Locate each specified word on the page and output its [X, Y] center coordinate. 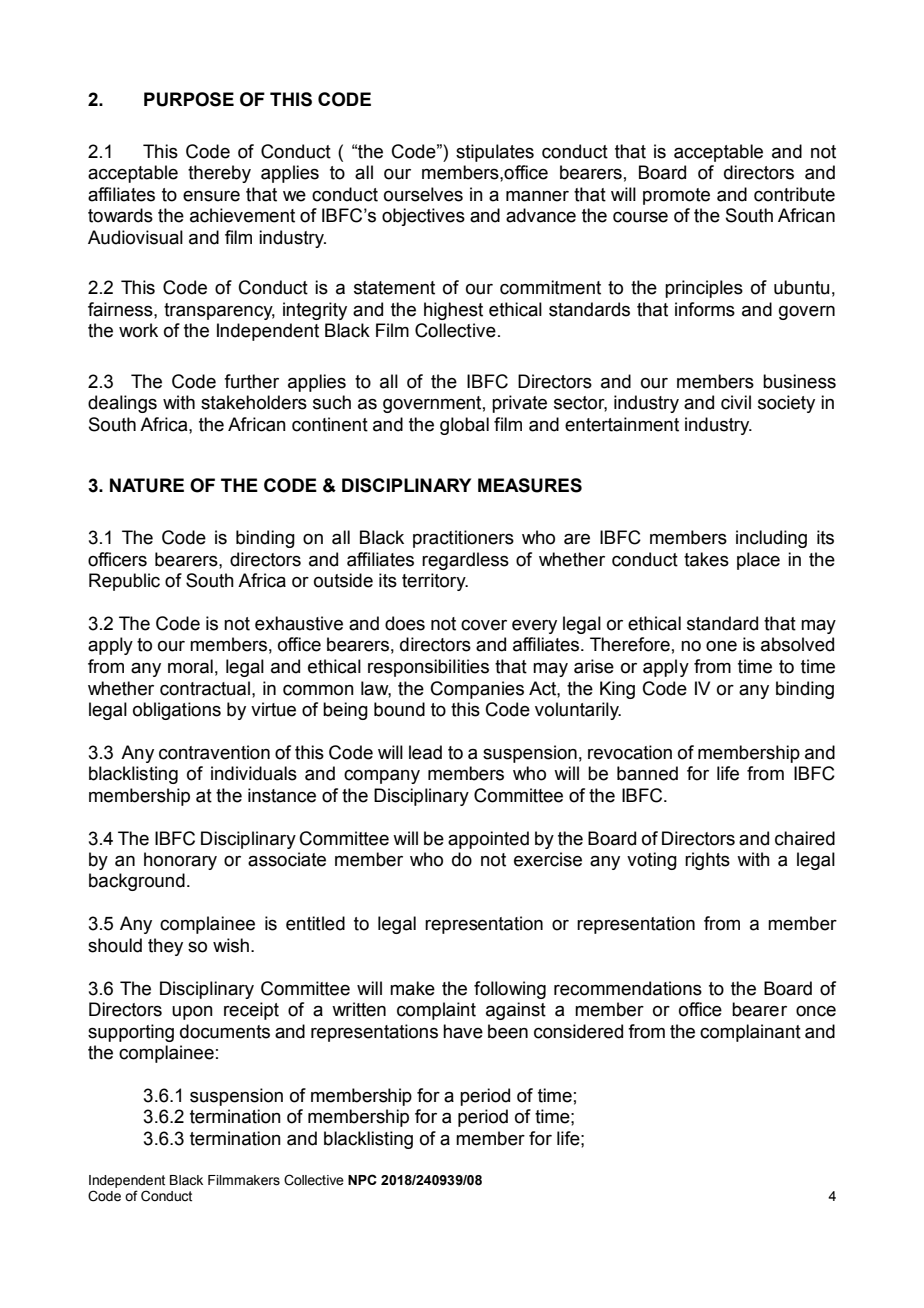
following [510, 990]
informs [705, 309]
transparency [219, 311]
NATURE [147, 485]
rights [707, 861]
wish [231, 945]
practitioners [463, 539]
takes [706, 559]
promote [676, 196]
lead [425, 752]
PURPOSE [189, 99]
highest [453, 311]
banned [647, 773]
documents [225, 1031]
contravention [214, 752]
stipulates [495, 153]
